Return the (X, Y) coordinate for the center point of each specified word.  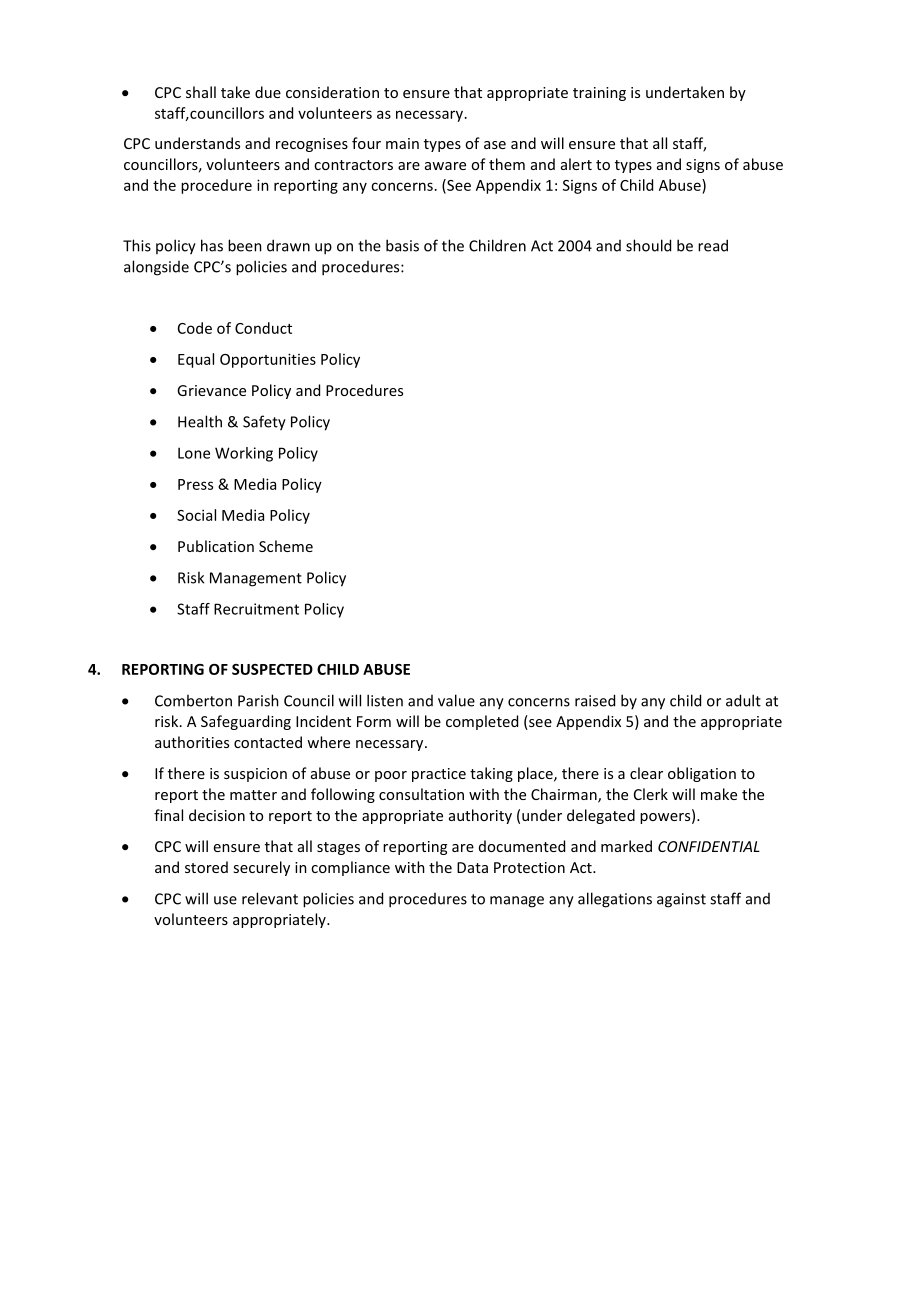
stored (206, 867)
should (648, 245)
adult (743, 700)
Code (195, 328)
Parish (258, 700)
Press (195, 484)
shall (201, 92)
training (599, 94)
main (402, 143)
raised (595, 700)
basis (402, 245)
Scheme (286, 546)
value (456, 700)
